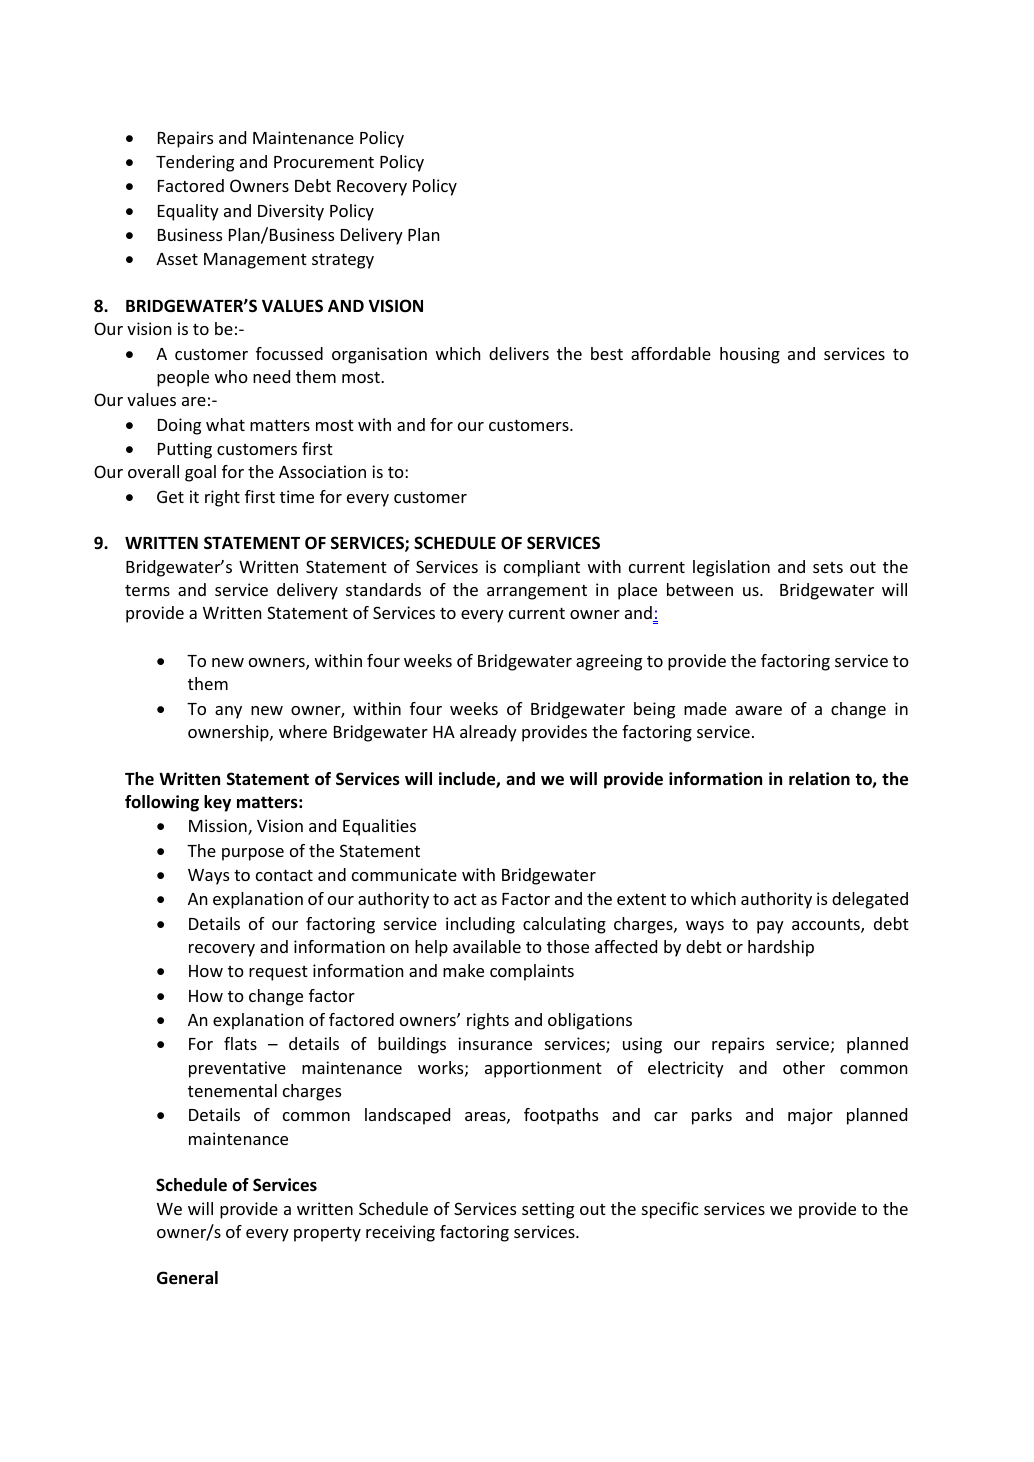 This screenshot has width=1034, height=1462. What do you see at coordinates (278, 973) in the screenshot?
I see `request` at bounding box center [278, 973].
